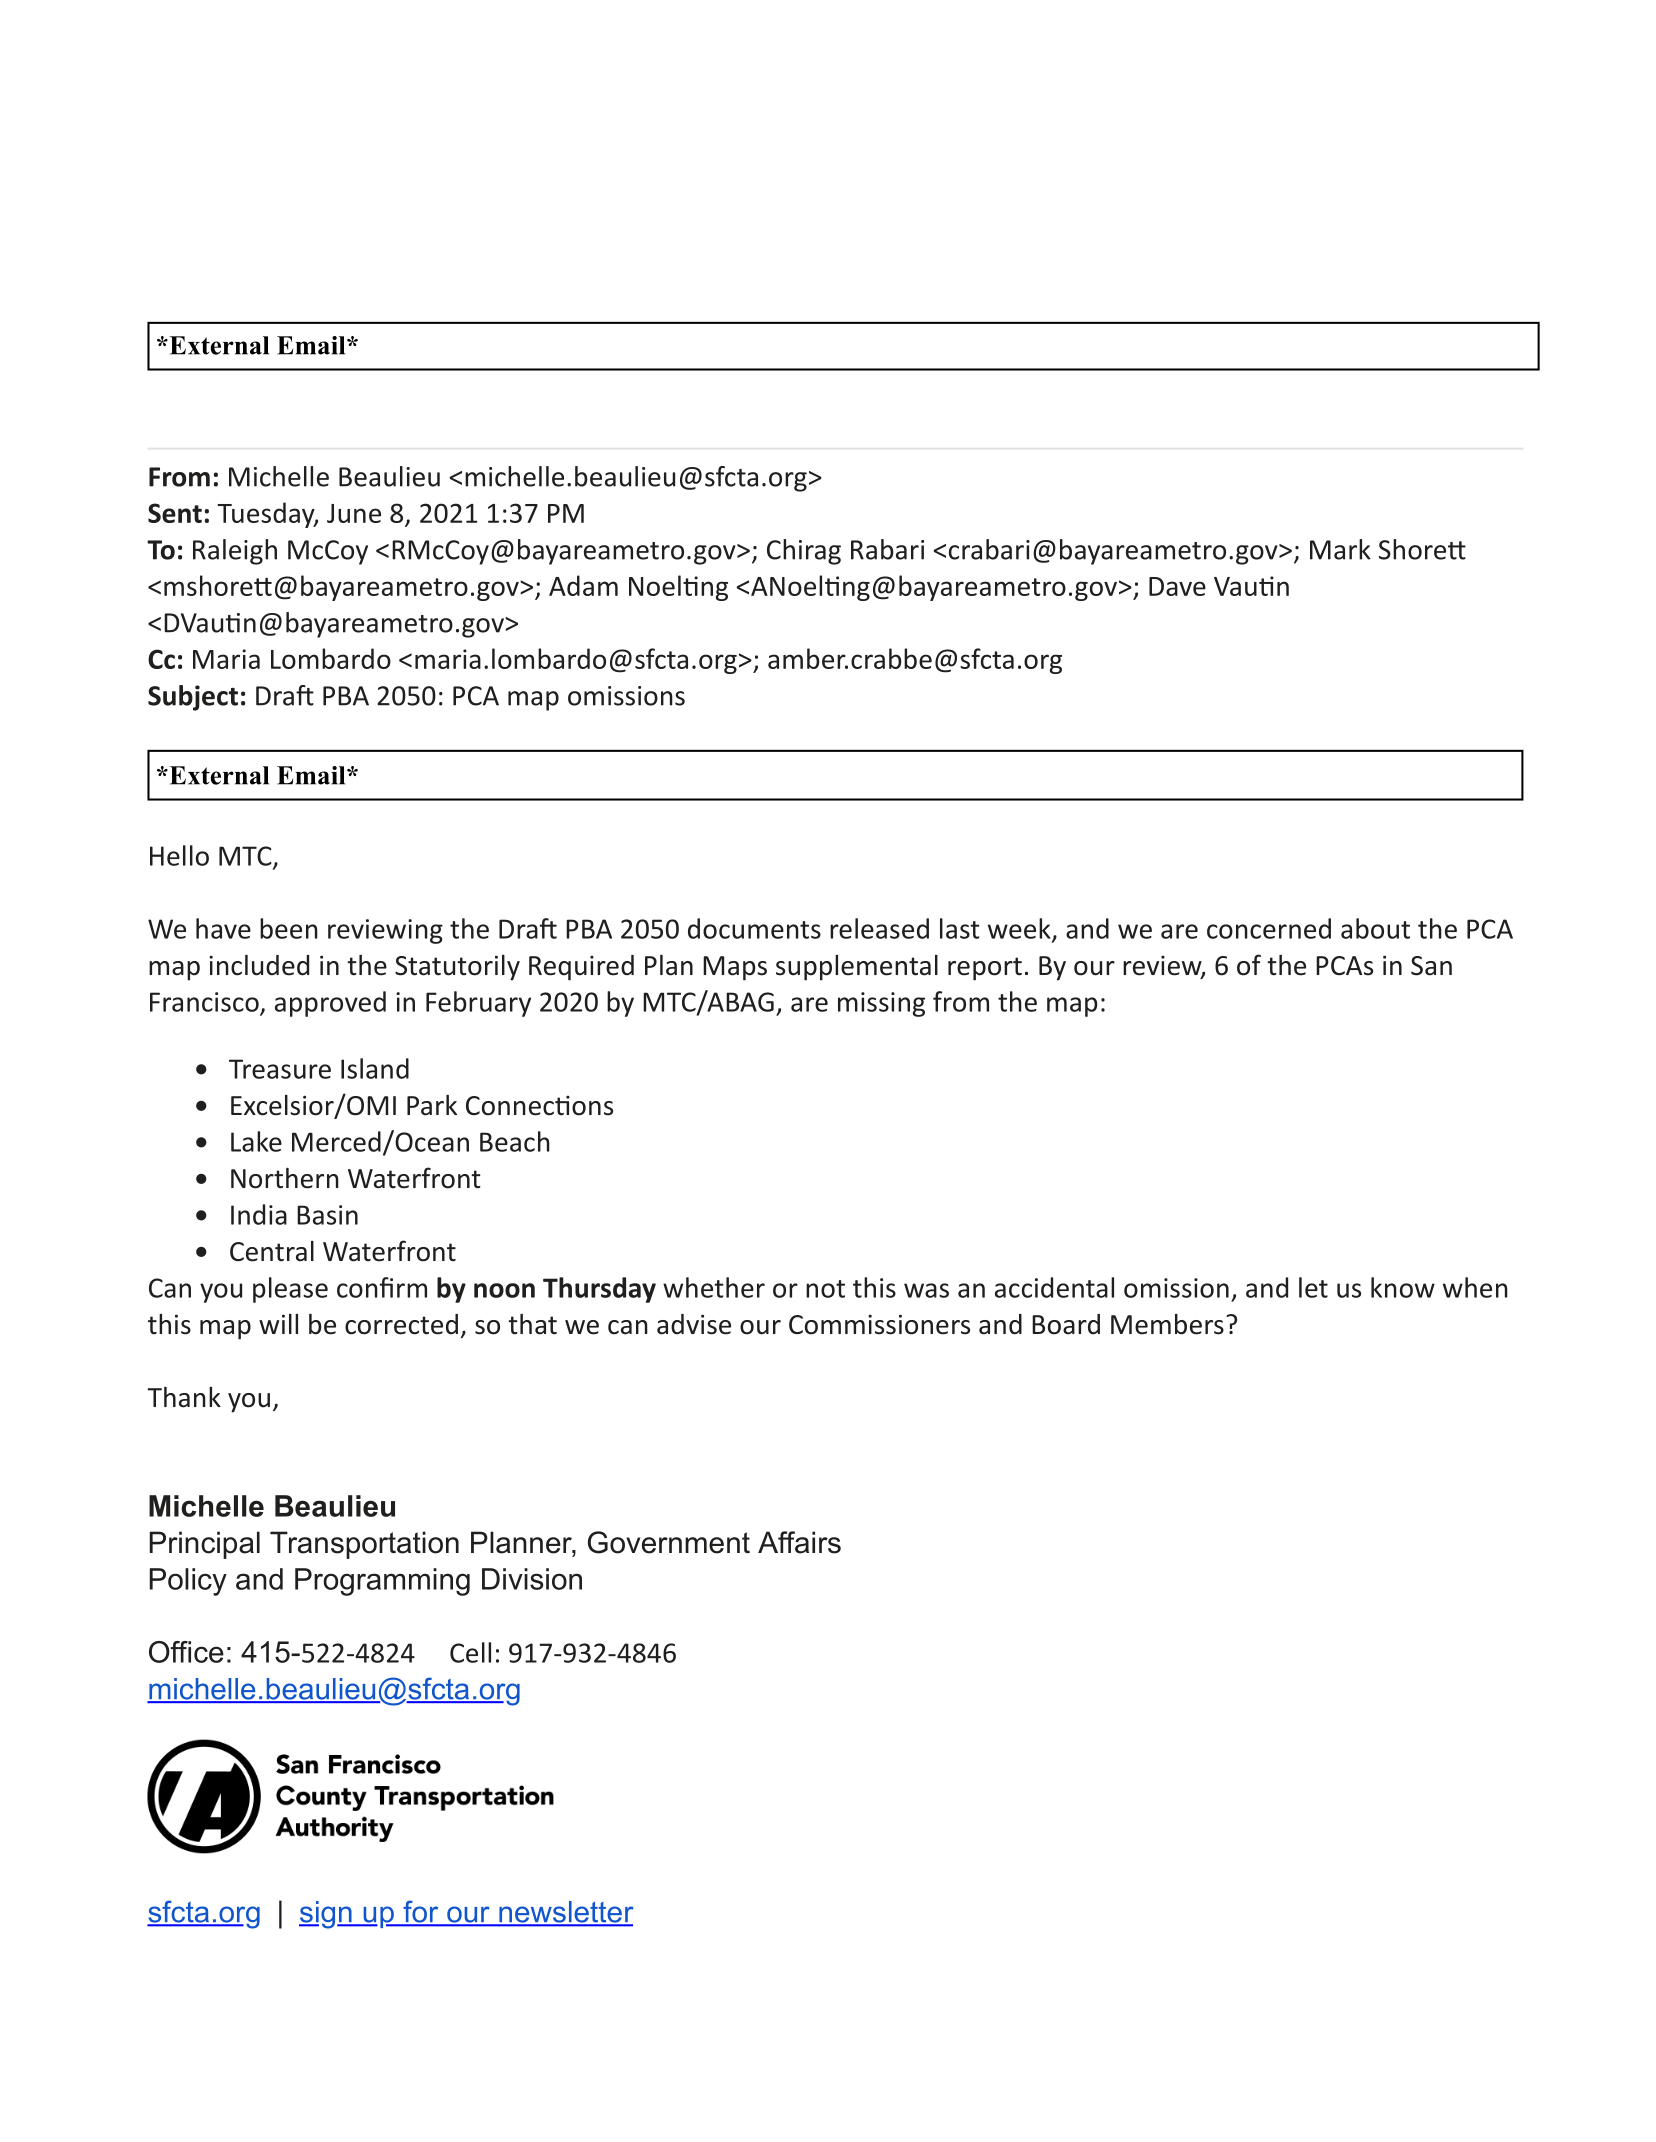 Image resolution: width=1656 pixels, height=2142 pixels. What do you see at coordinates (799, 1542) in the screenshot?
I see `Affairs` at bounding box center [799, 1542].
